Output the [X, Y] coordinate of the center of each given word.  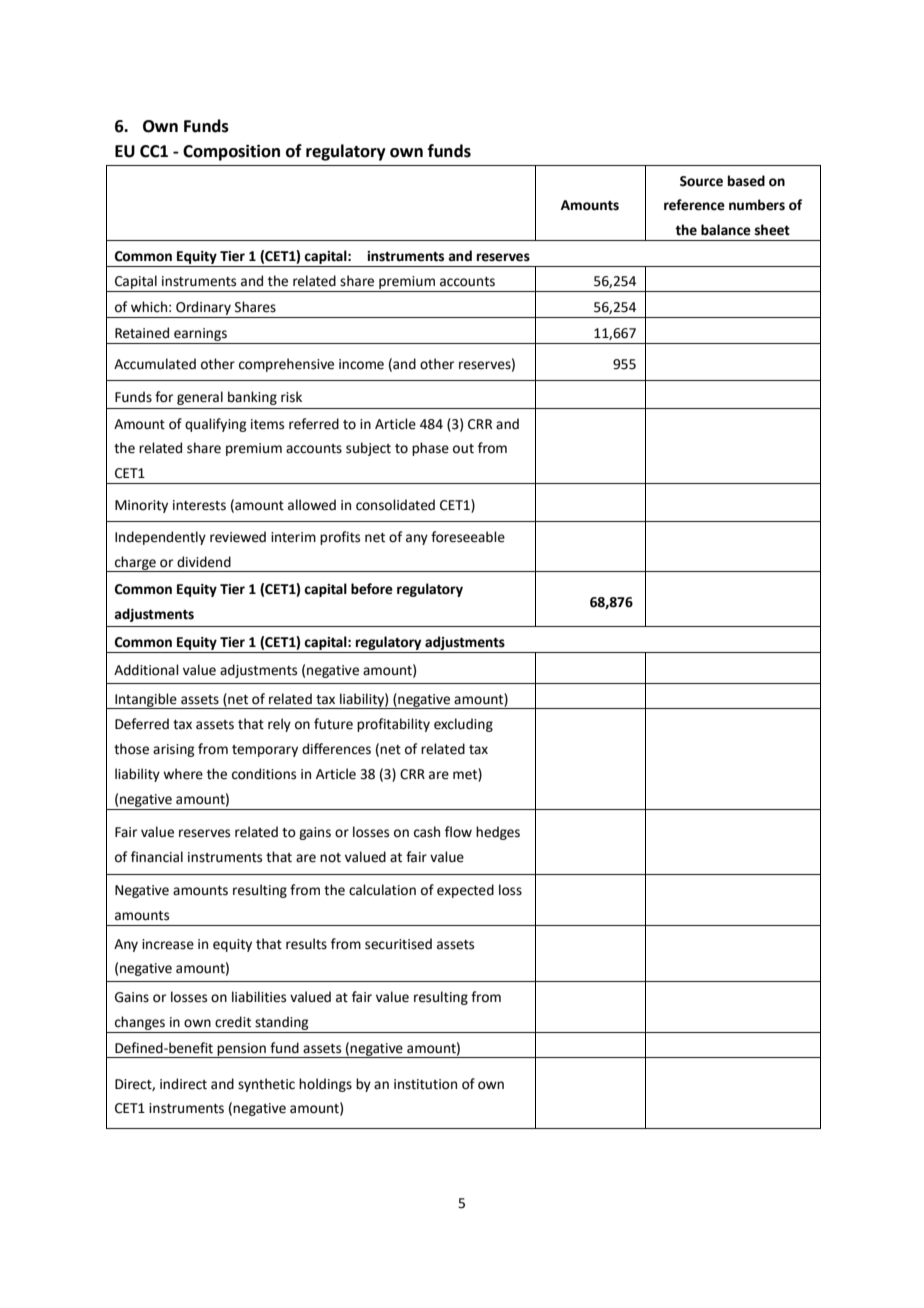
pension [242, 1050]
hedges [498, 833]
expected [465, 891]
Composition [231, 152]
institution [425, 1084]
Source [701, 181]
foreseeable [468, 537]
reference [694, 205]
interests [199, 505]
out [463, 449]
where [183, 774]
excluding [463, 725]
